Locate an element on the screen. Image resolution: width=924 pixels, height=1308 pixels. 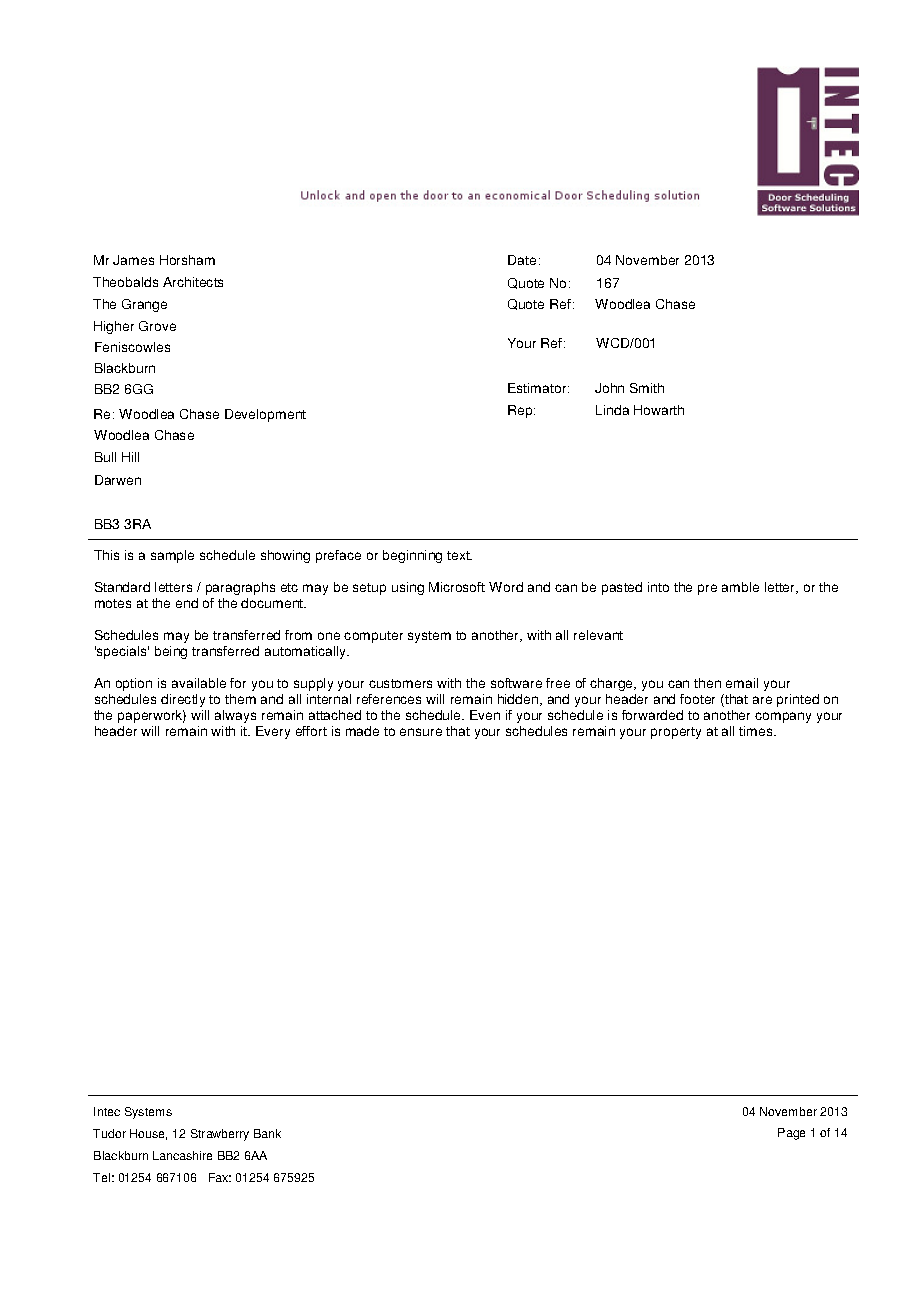
Even is located at coordinates (485, 715).
